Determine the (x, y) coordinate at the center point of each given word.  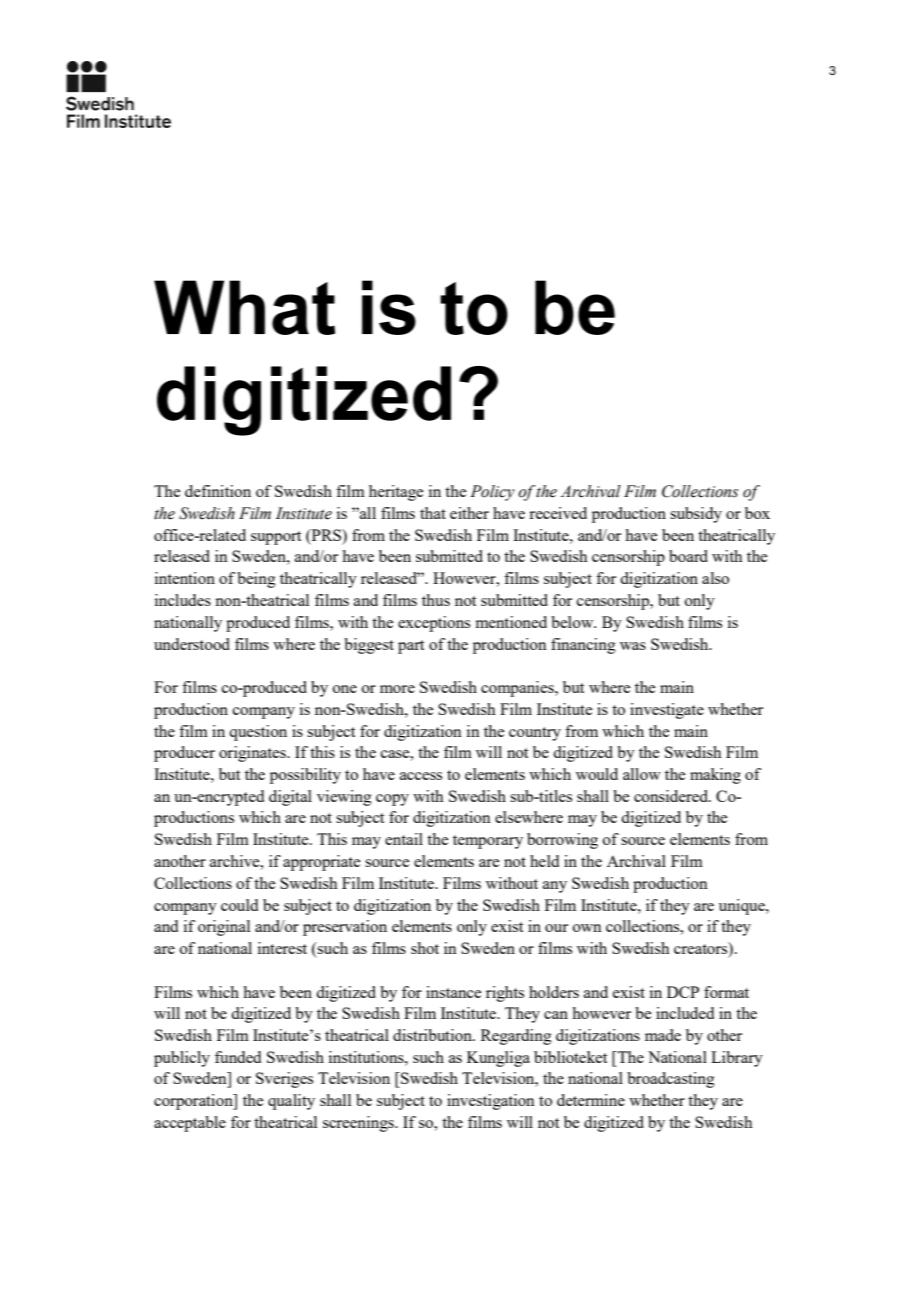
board (688, 556)
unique (743, 907)
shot (425, 948)
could (239, 905)
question (258, 733)
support (276, 538)
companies (518, 689)
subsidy (696, 515)
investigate (667, 711)
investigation (491, 1102)
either (469, 513)
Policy (492, 493)
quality (291, 1102)
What (244, 307)
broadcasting (671, 1080)
